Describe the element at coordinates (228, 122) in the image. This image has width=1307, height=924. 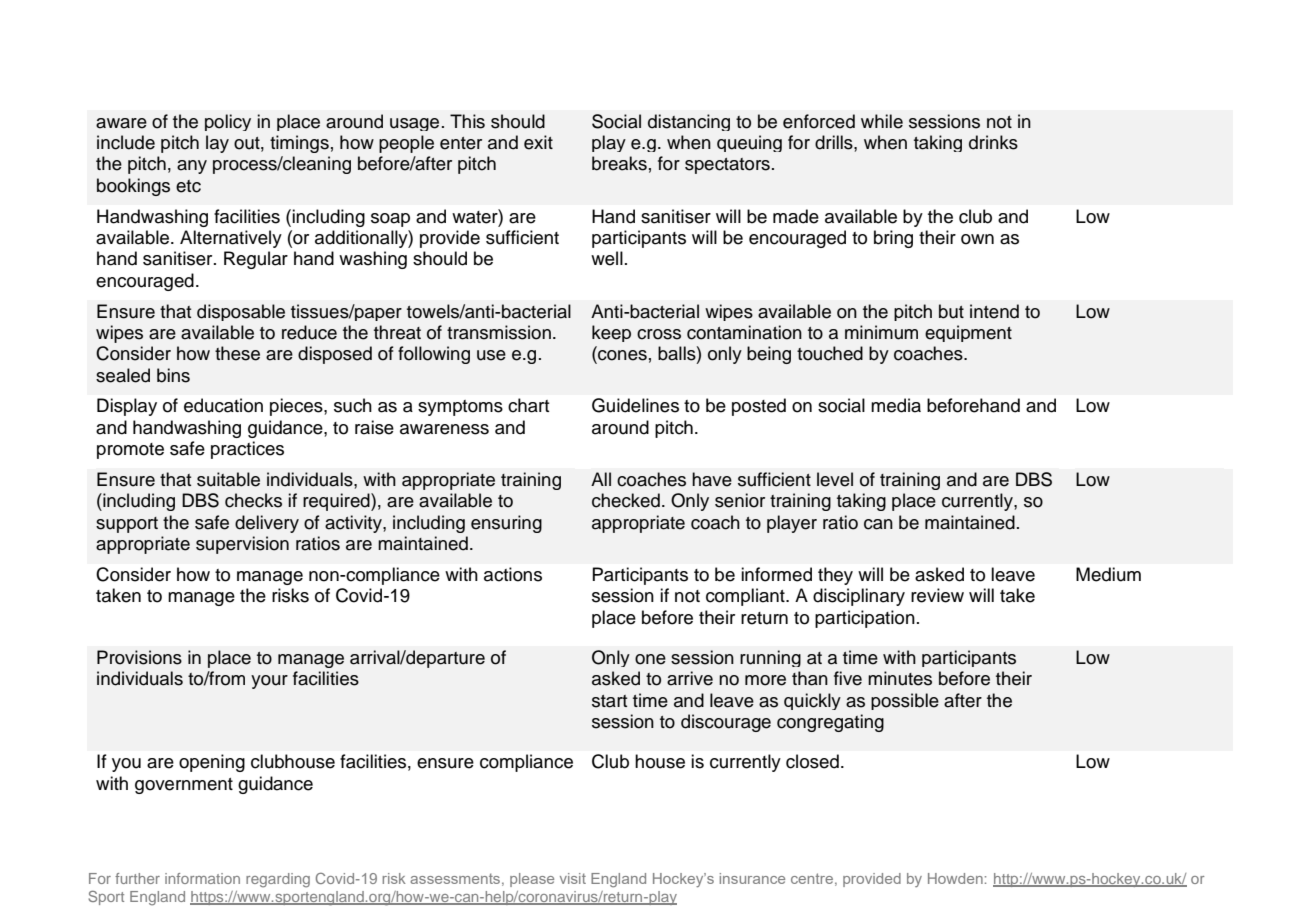
I see `policy` at that location.
